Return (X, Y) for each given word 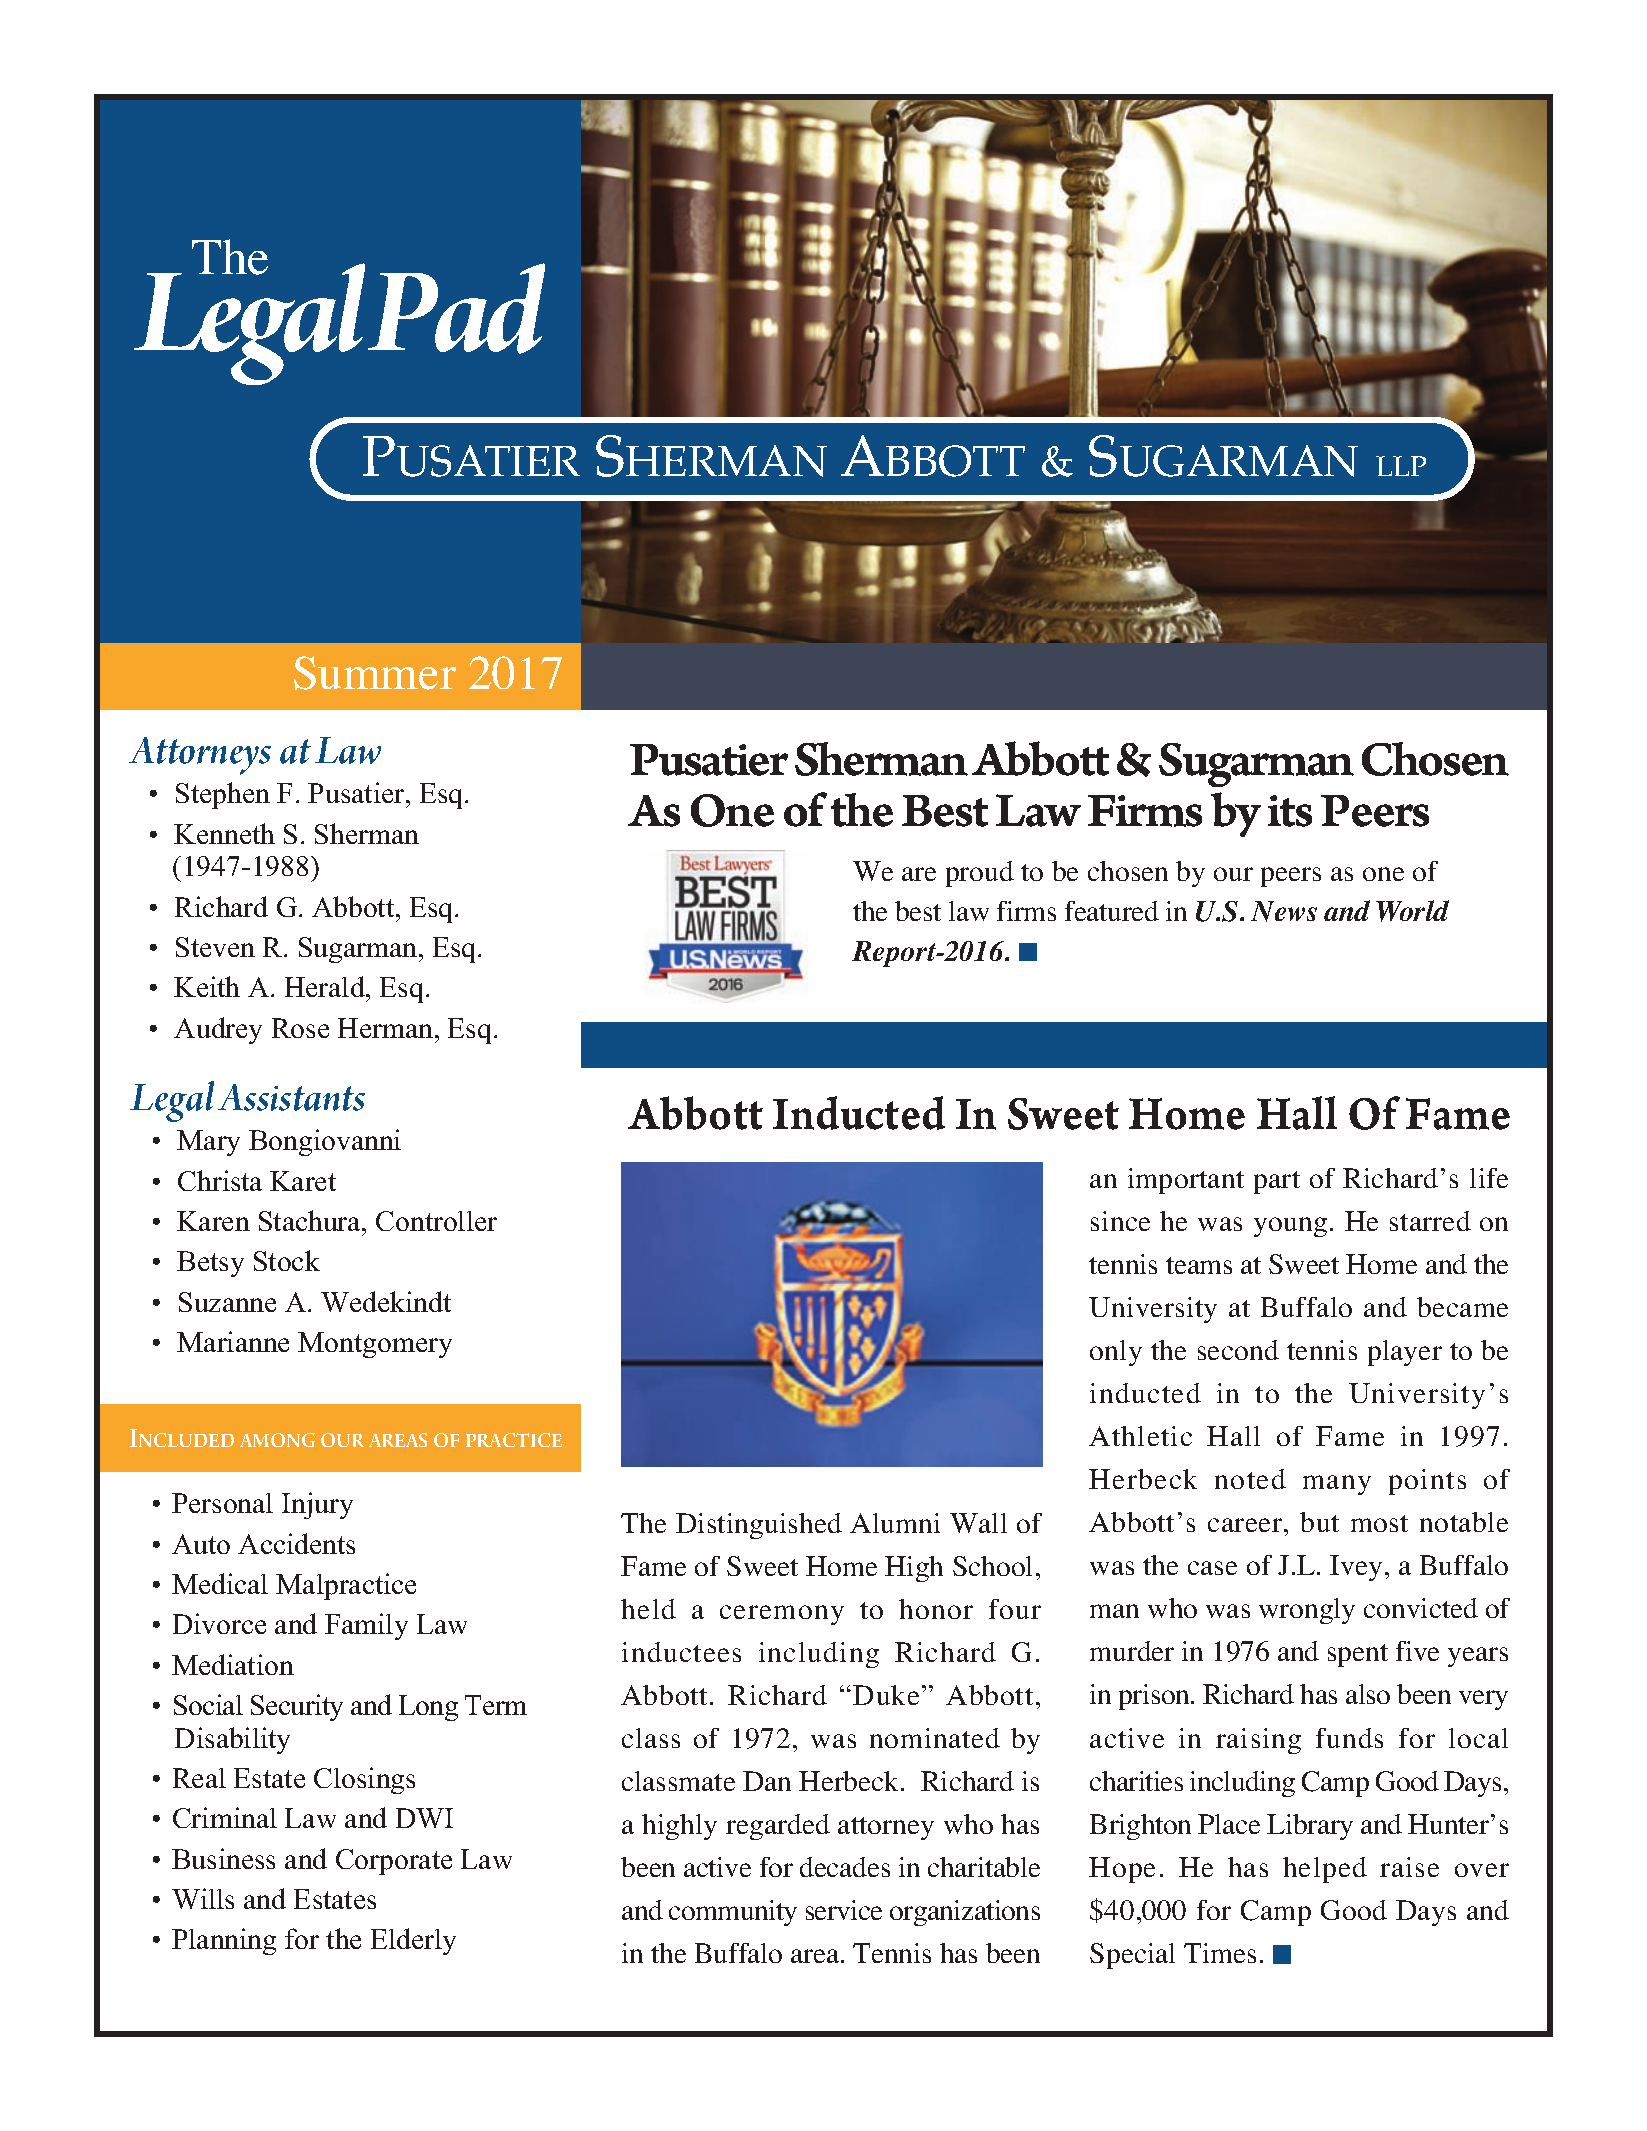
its (1290, 811)
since (1120, 1221)
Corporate (394, 1862)
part (1277, 1182)
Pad (456, 308)
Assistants (291, 1097)
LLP (1401, 466)
